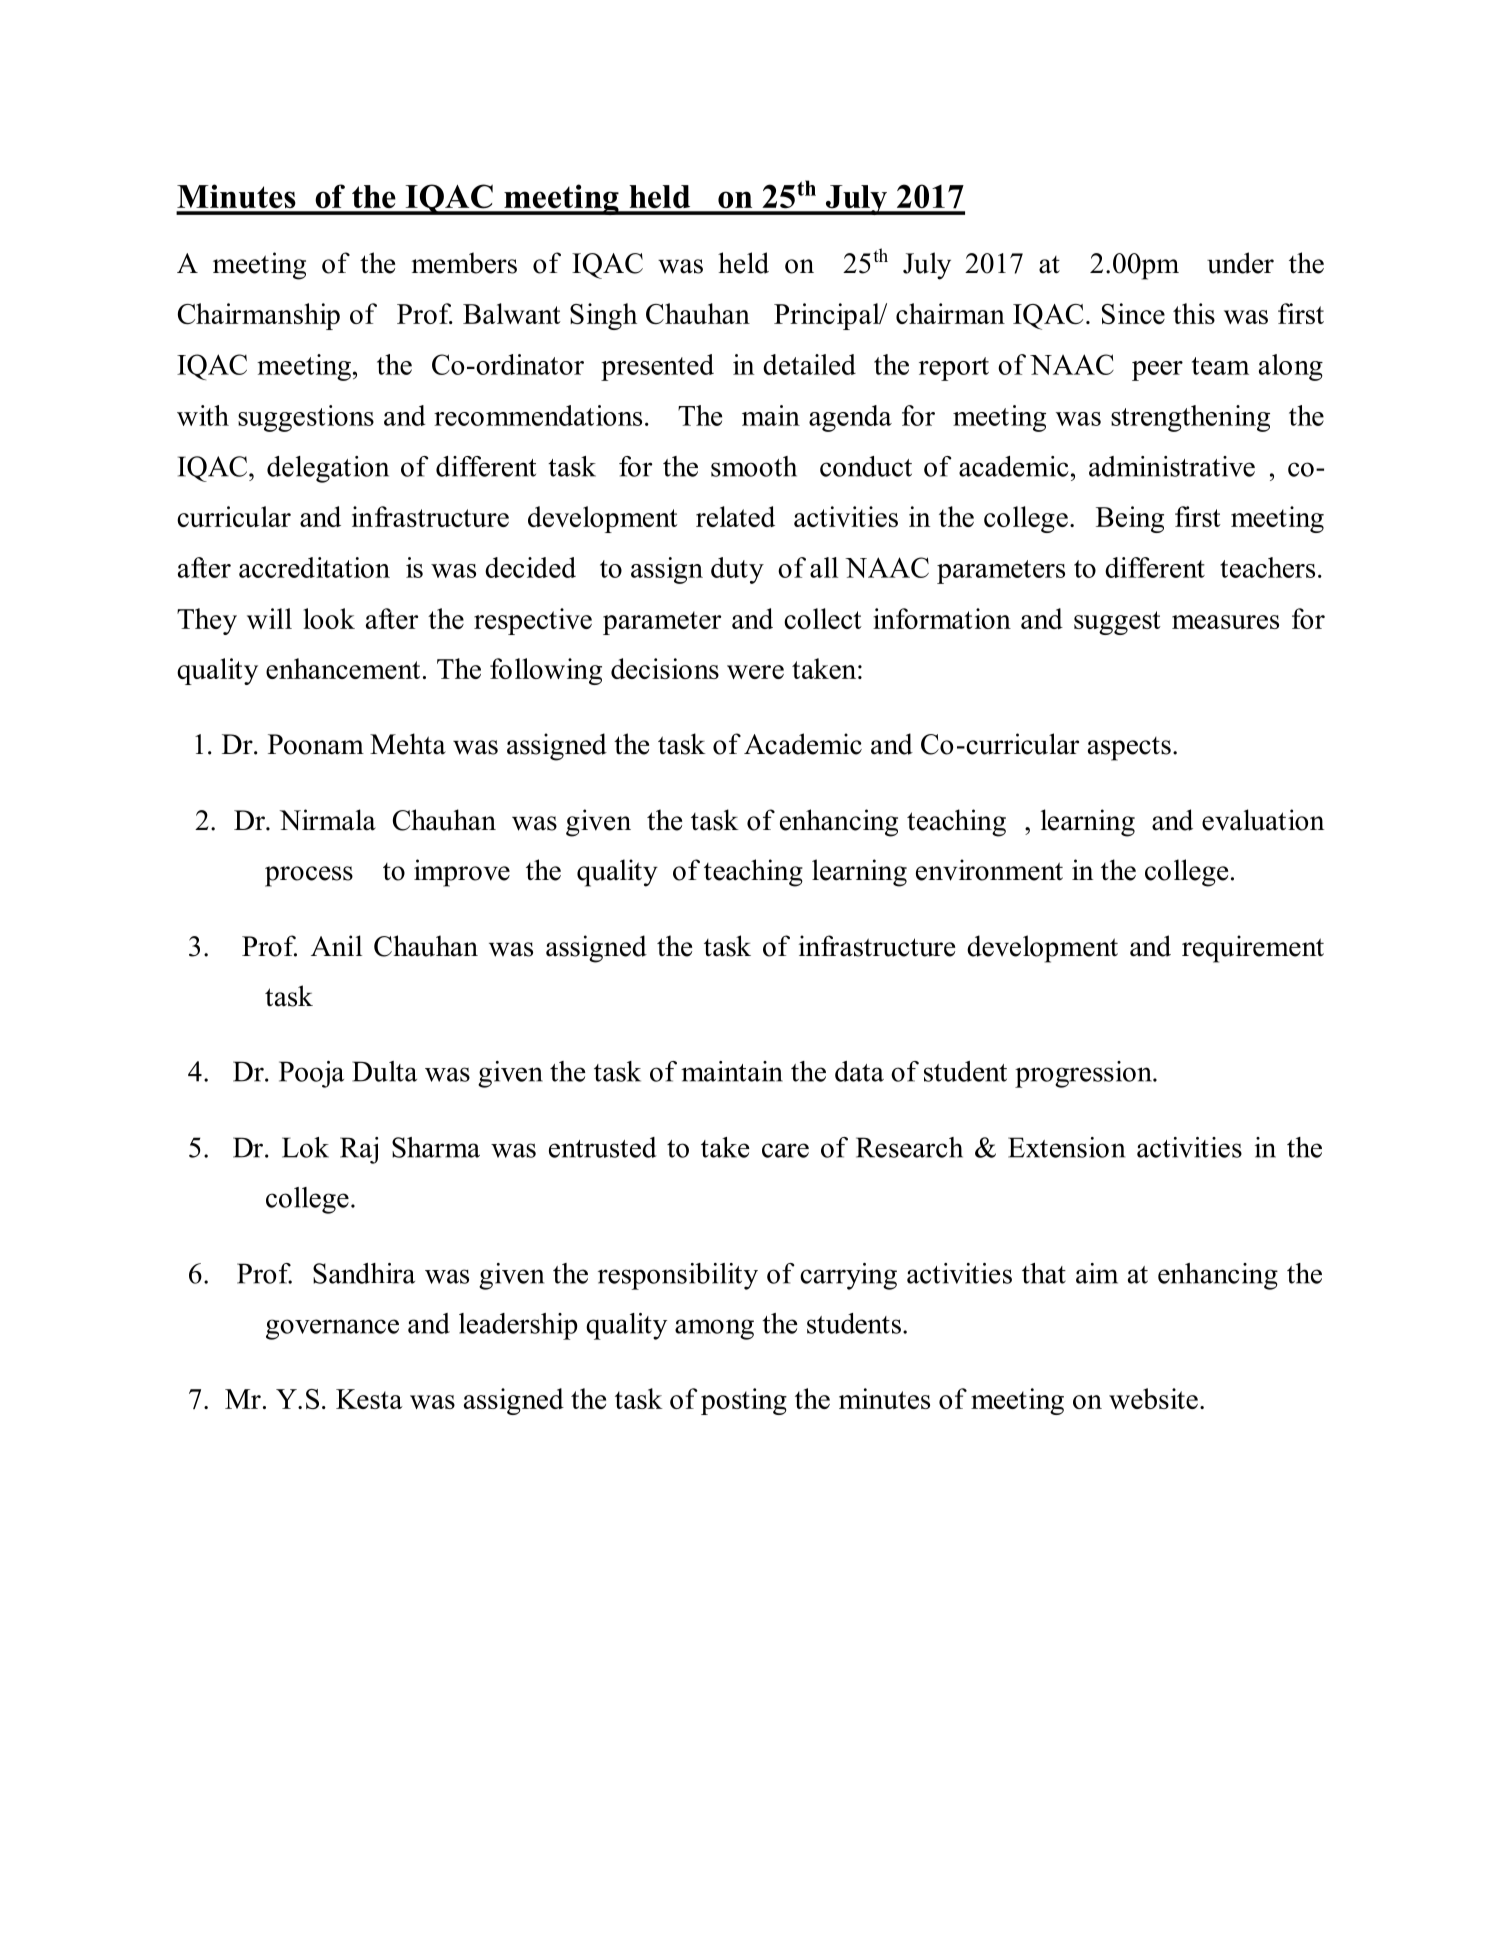 The width and height of the document is (1501, 1942). Describe the element at coordinates (1133, 313) in the document. I see `Since` at that location.
